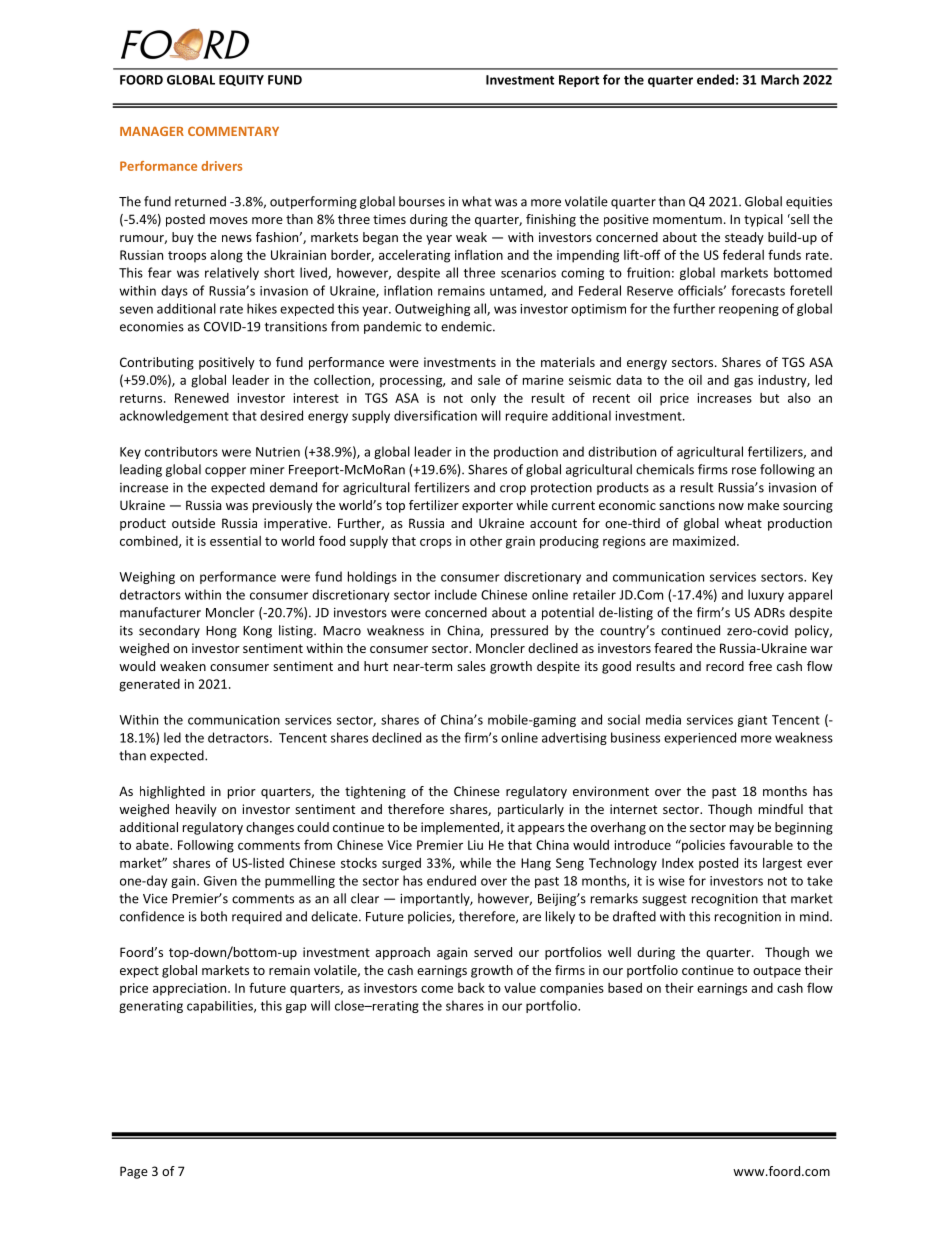  I want to click on pressured, so click(519, 631).
